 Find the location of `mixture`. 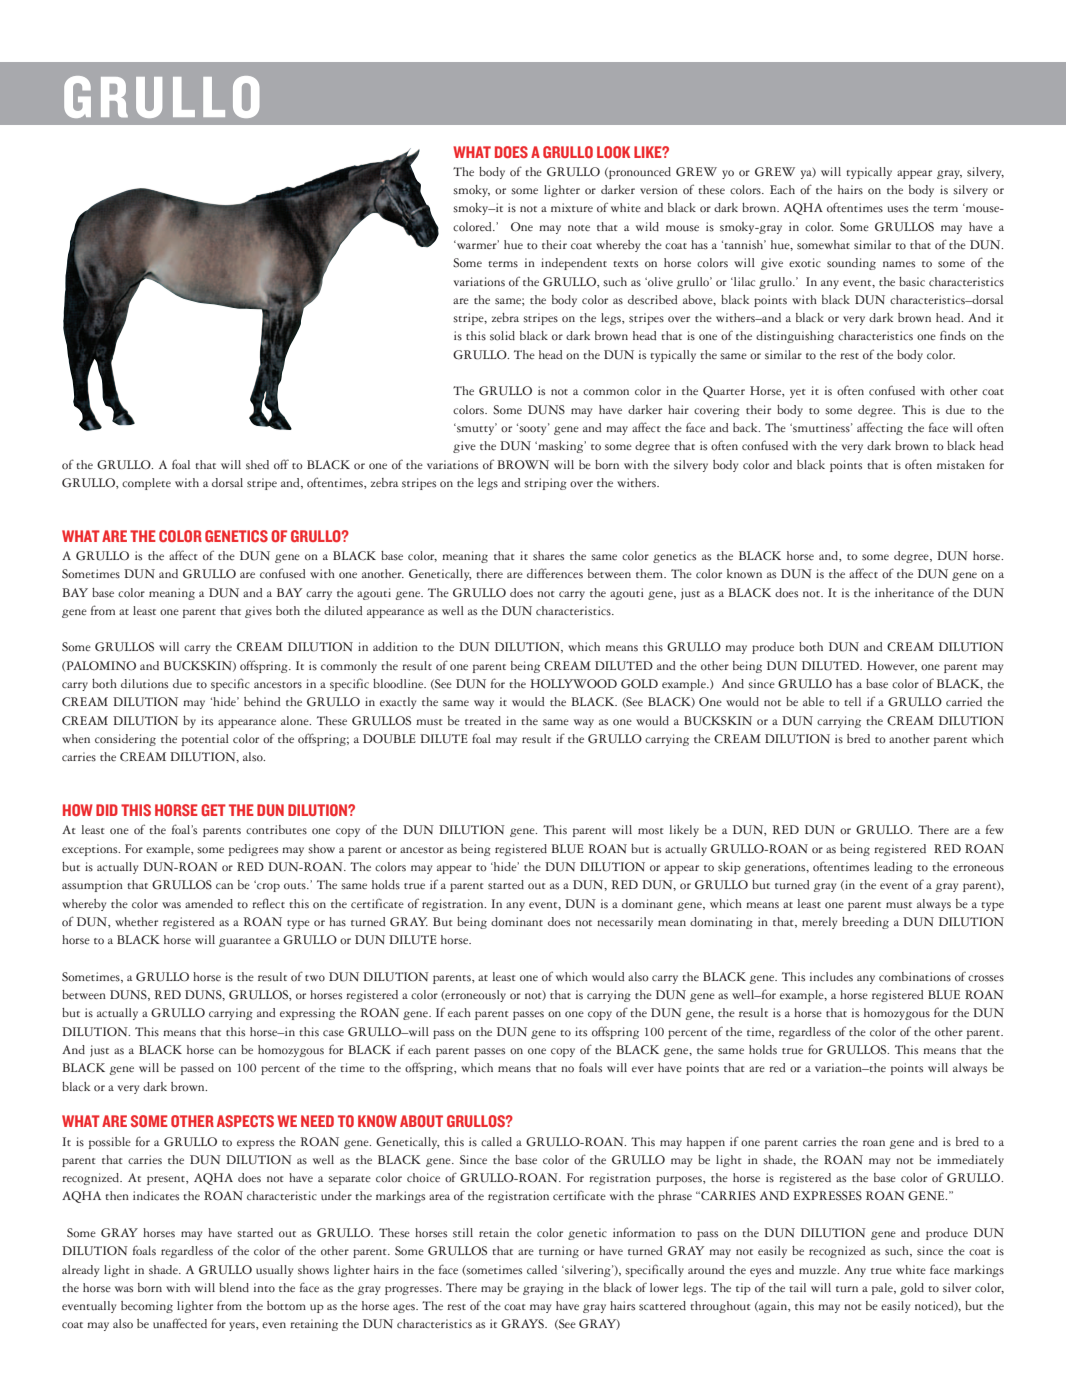

mixture is located at coordinates (572, 208).
